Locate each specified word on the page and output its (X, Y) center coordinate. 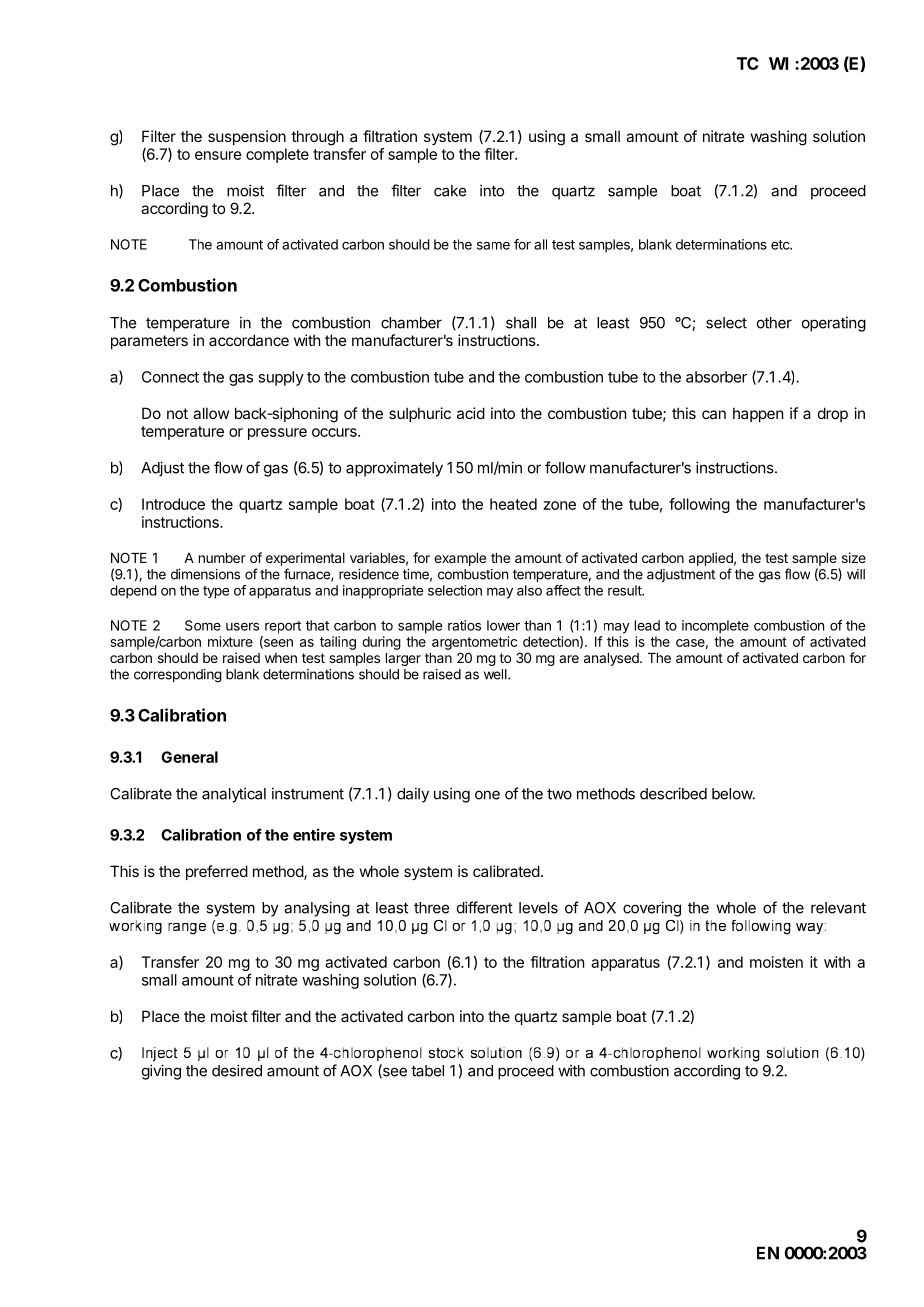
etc (781, 245)
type (216, 592)
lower (503, 625)
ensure (218, 155)
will (856, 574)
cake (450, 191)
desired (237, 1070)
